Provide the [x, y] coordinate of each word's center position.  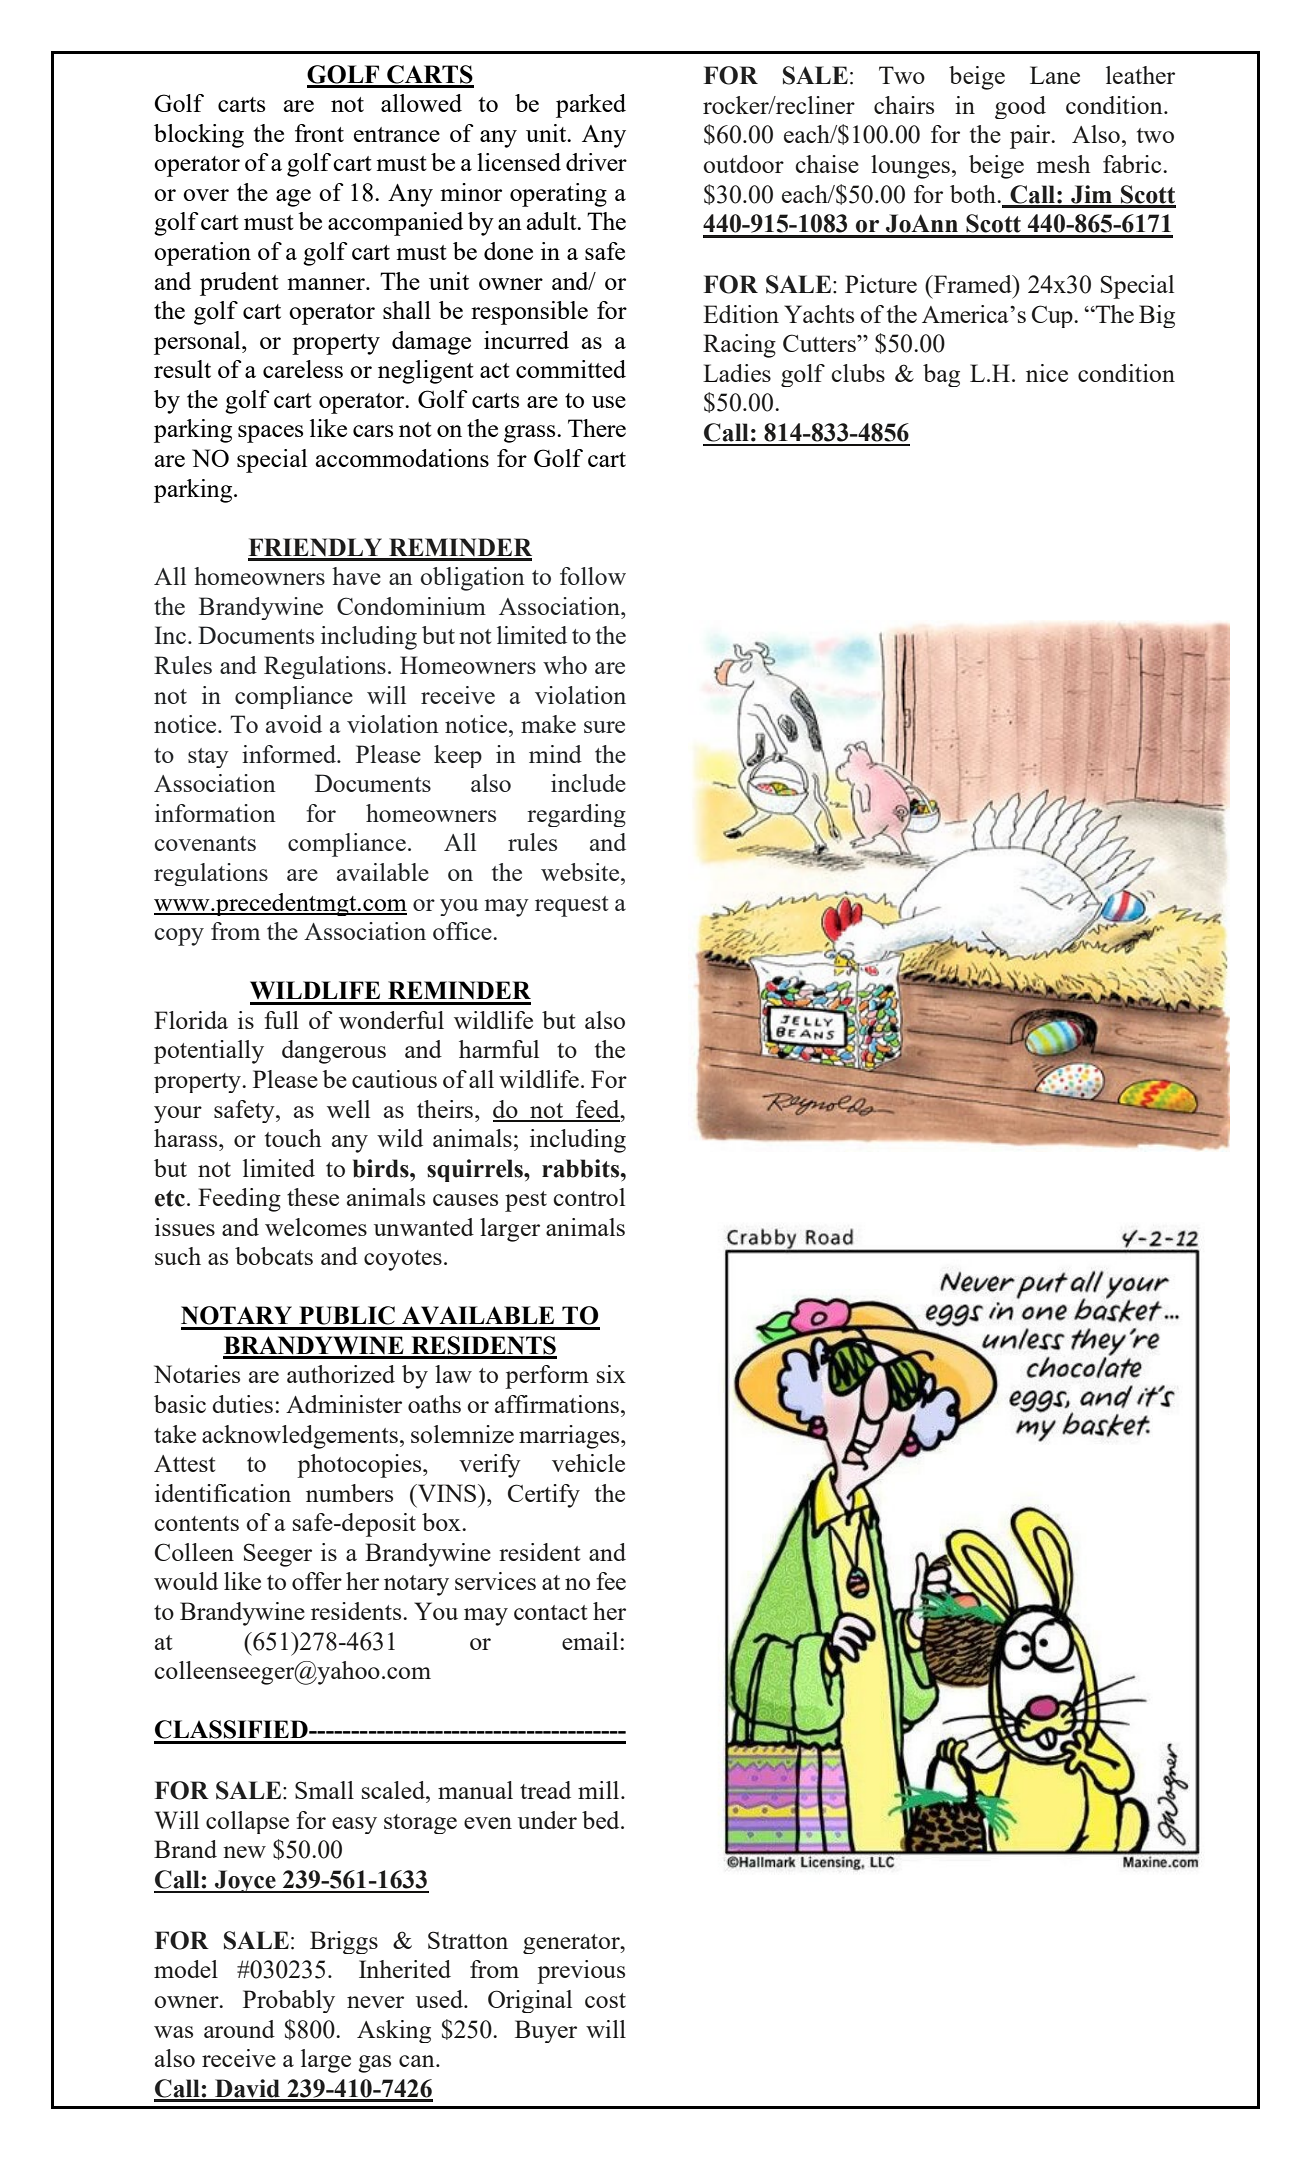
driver [596, 162]
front [319, 133]
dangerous [334, 1052]
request [571, 906]
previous [581, 1972]
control [589, 1197]
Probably [289, 2001]
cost [605, 2000]
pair [1031, 137]
